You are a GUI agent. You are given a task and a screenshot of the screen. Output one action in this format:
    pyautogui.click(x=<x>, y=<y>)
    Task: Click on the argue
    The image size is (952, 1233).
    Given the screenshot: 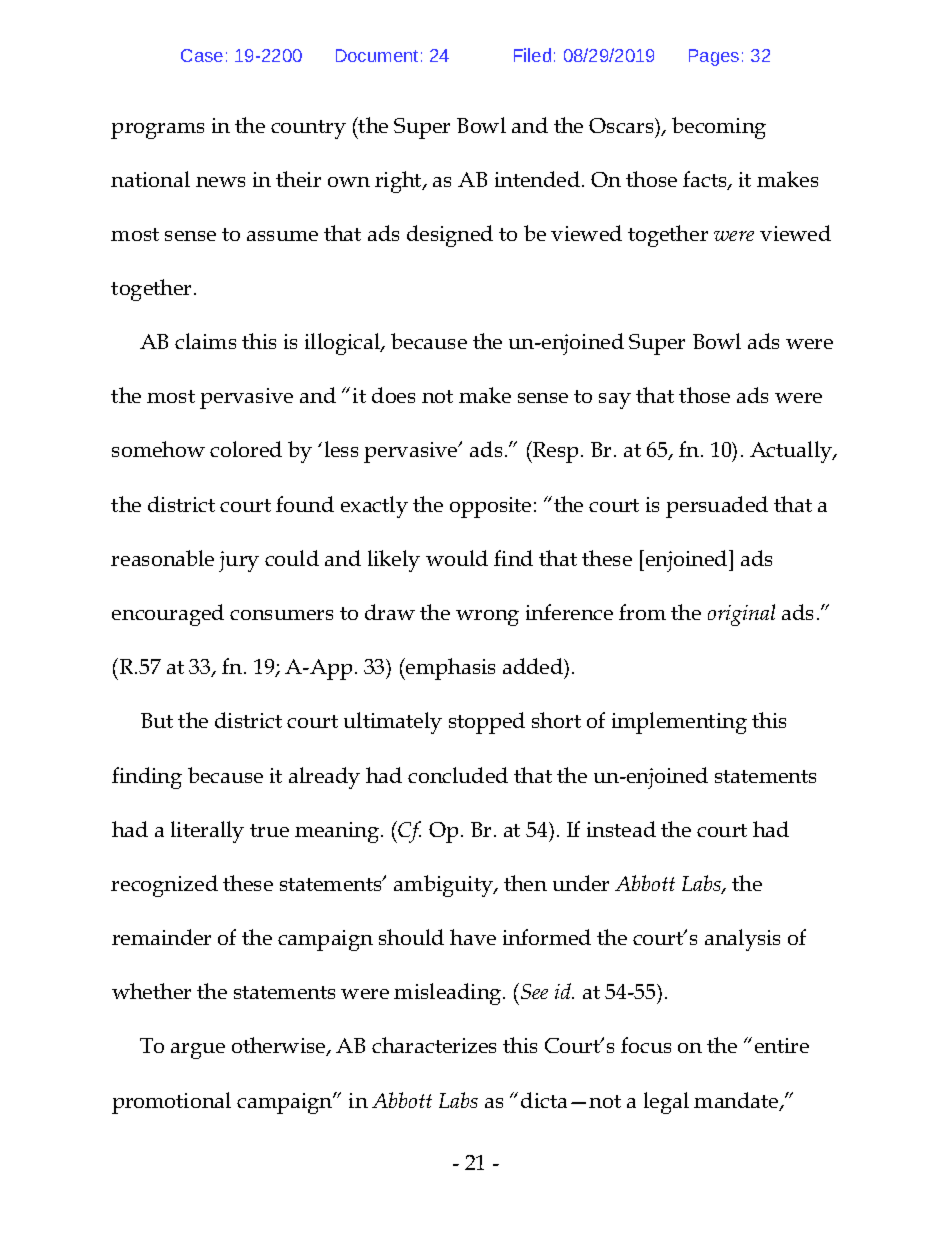 What is the action you would take?
    pyautogui.click(x=198, y=1051)
